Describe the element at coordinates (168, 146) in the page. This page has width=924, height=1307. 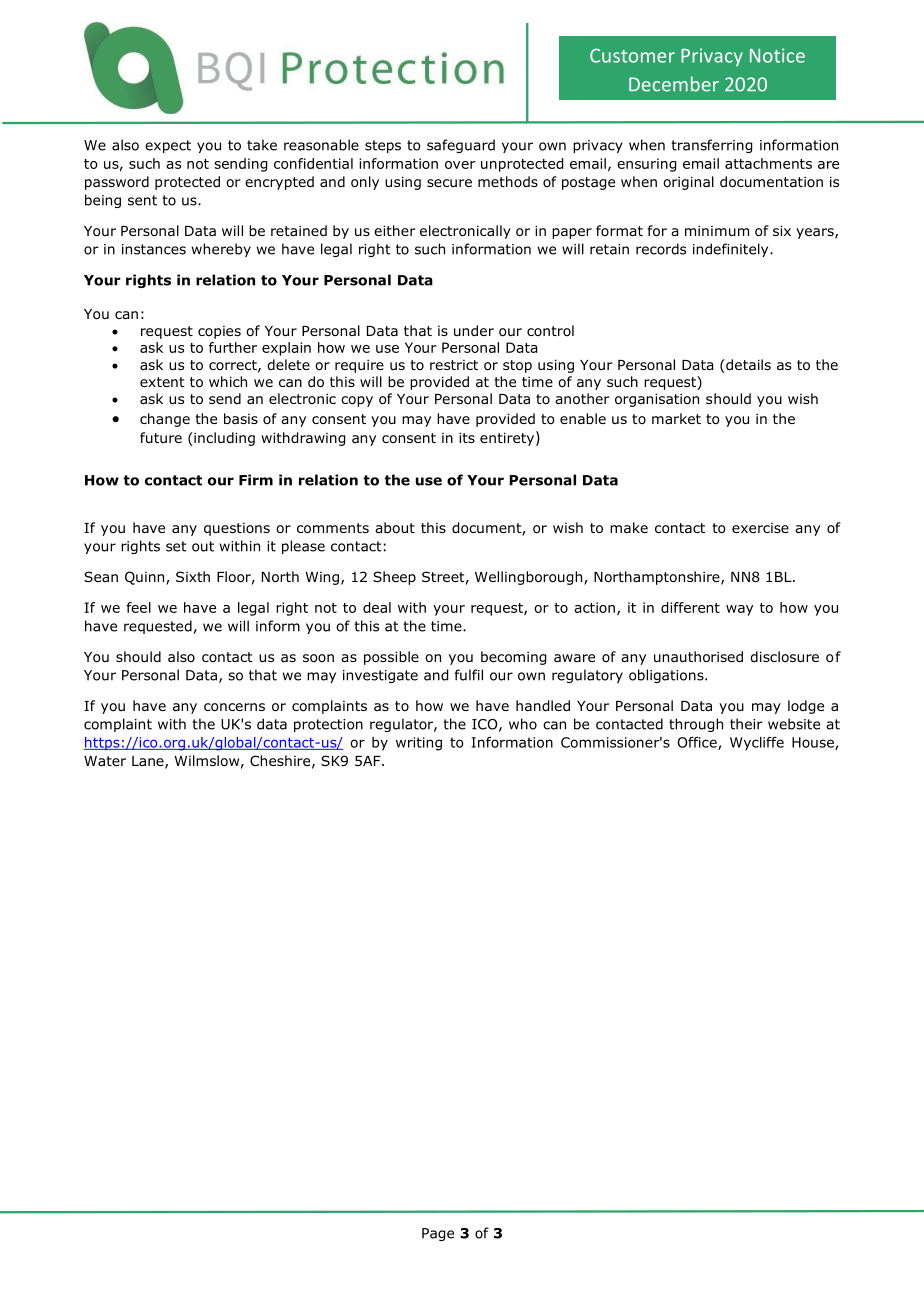
I see `expect` at that location.
